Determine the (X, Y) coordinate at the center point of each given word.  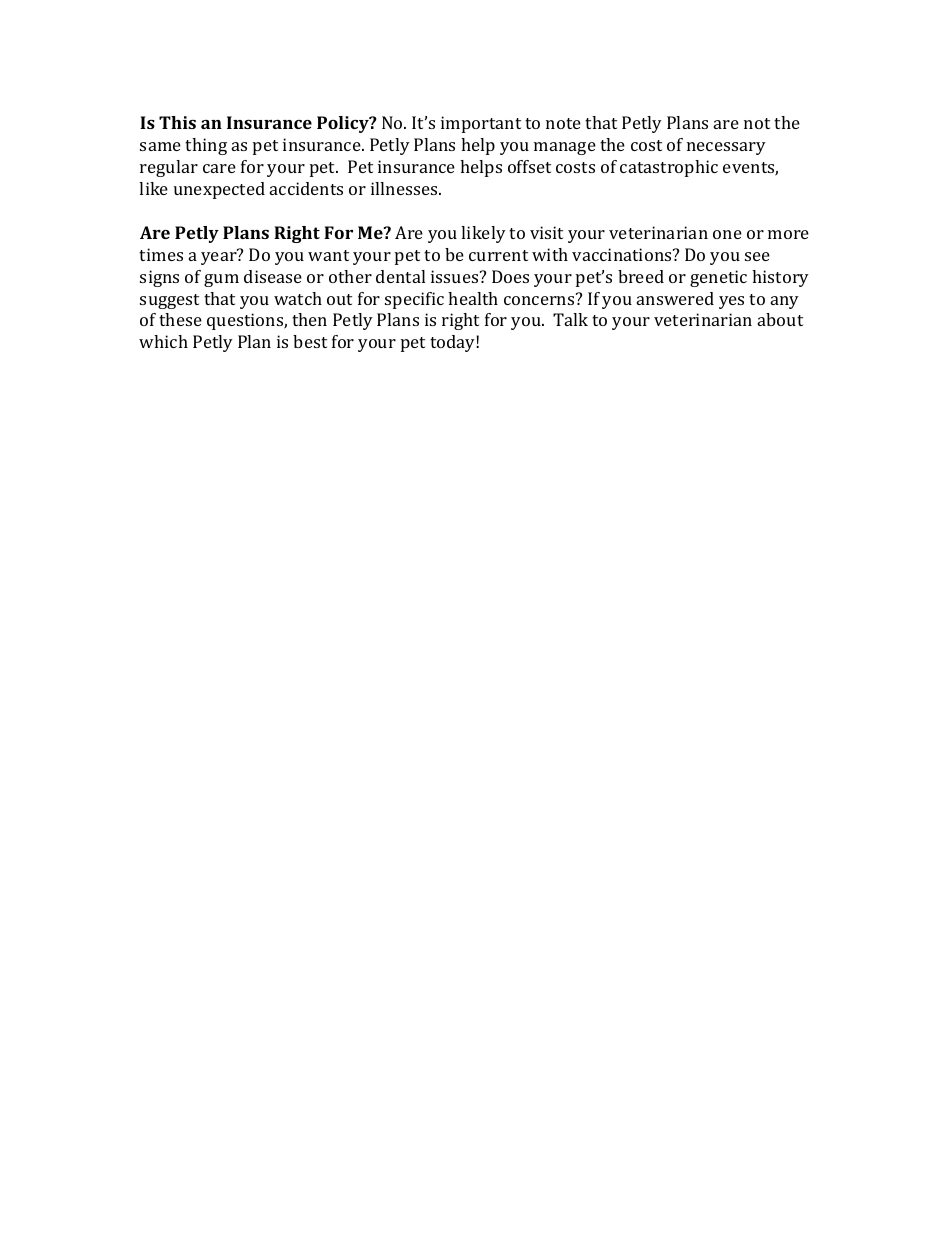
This (177, 122)
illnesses (405, 188)
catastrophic (669, 168)
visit (546, 232)
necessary (726, 148)
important (481, 124)
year (220, 257)
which (163, 341)
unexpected (219, 190)
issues (456, 276)
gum (221, 280)
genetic (718, 278)
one (727, 234)
